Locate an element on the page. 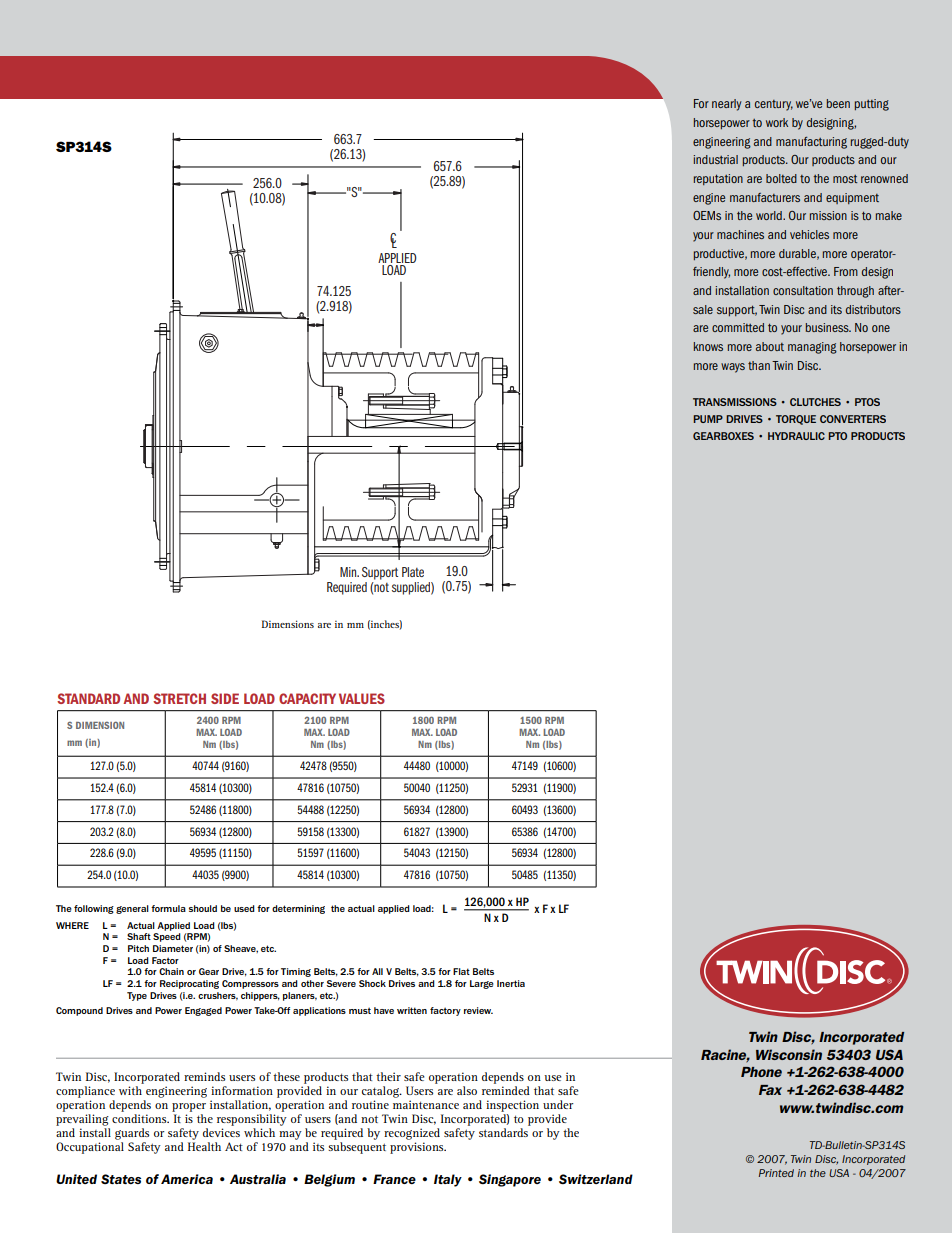 This document has height=1233, width=952. pump is located at coordinates (708, 419).
